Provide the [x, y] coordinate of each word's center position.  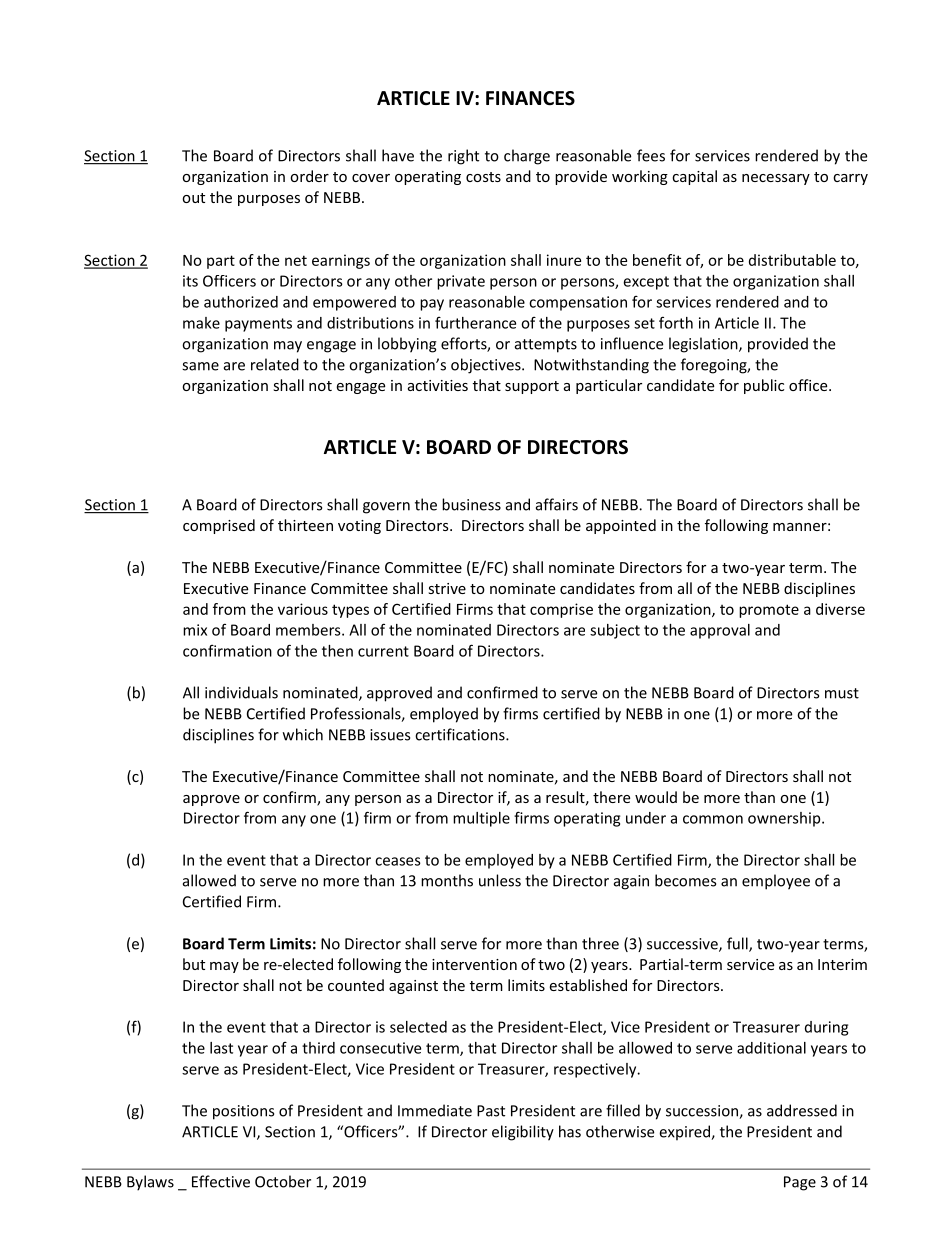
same [200, 366]
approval [720, 631]
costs [483, 177]
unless [500, 880]
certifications [461, 734]
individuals [241, 692]
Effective [221, 1181]
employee [776, 882]
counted [356, 985]
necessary [776, 179]
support [532, 387]
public [764, 386]
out [193, 198]
